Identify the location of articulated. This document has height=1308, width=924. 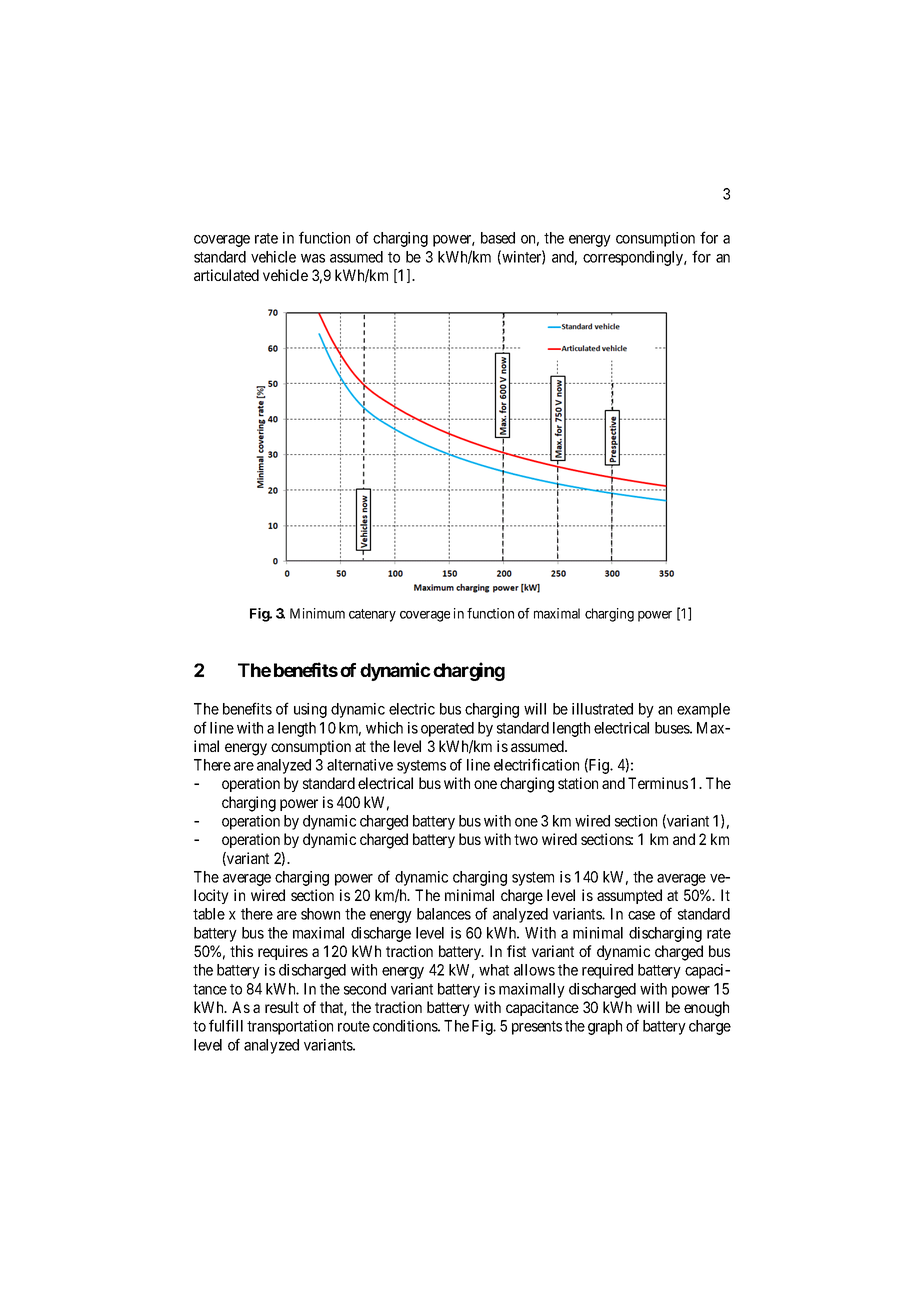
(226, 275).
